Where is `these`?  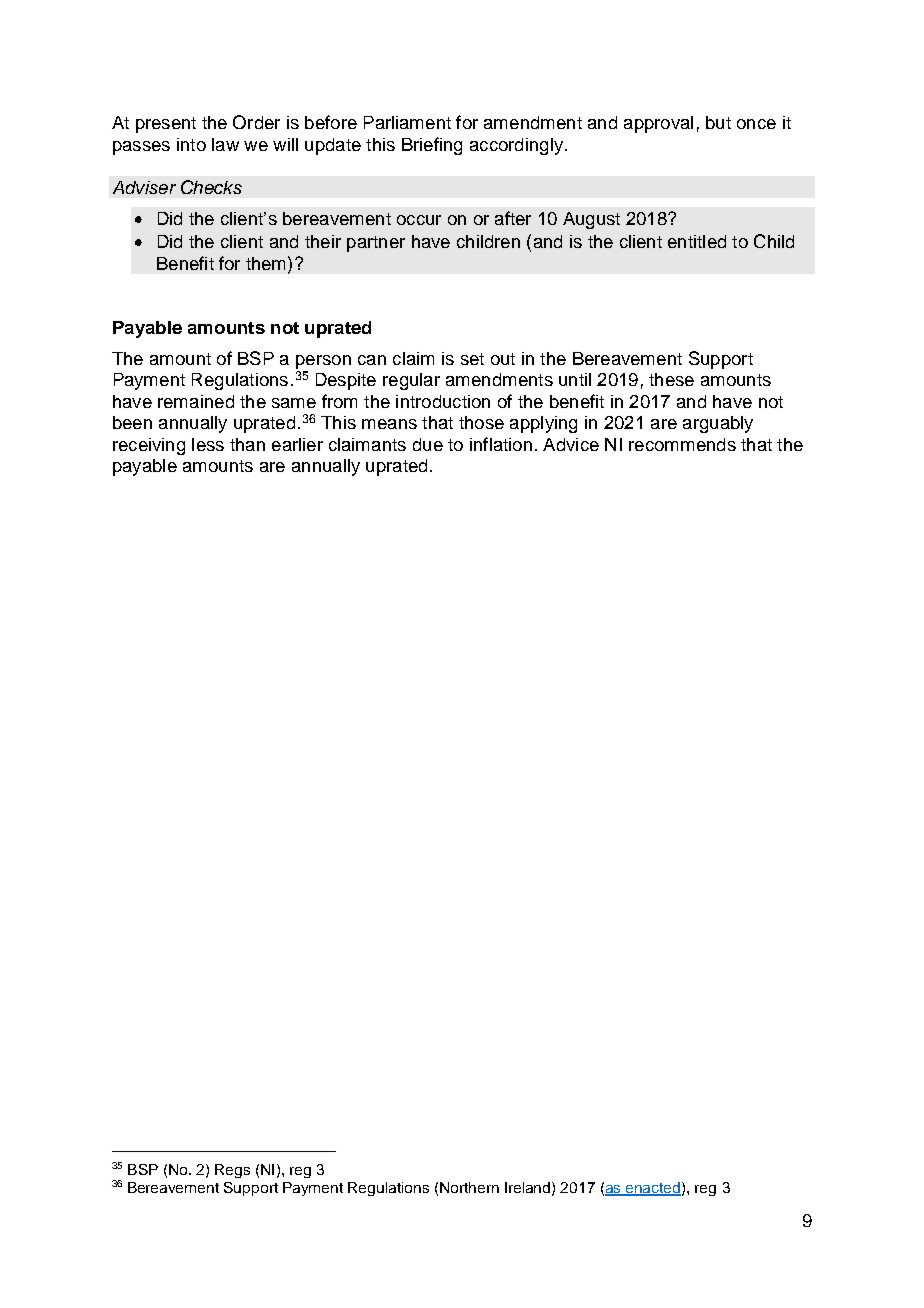
these is located at coordinates (671, 379).
